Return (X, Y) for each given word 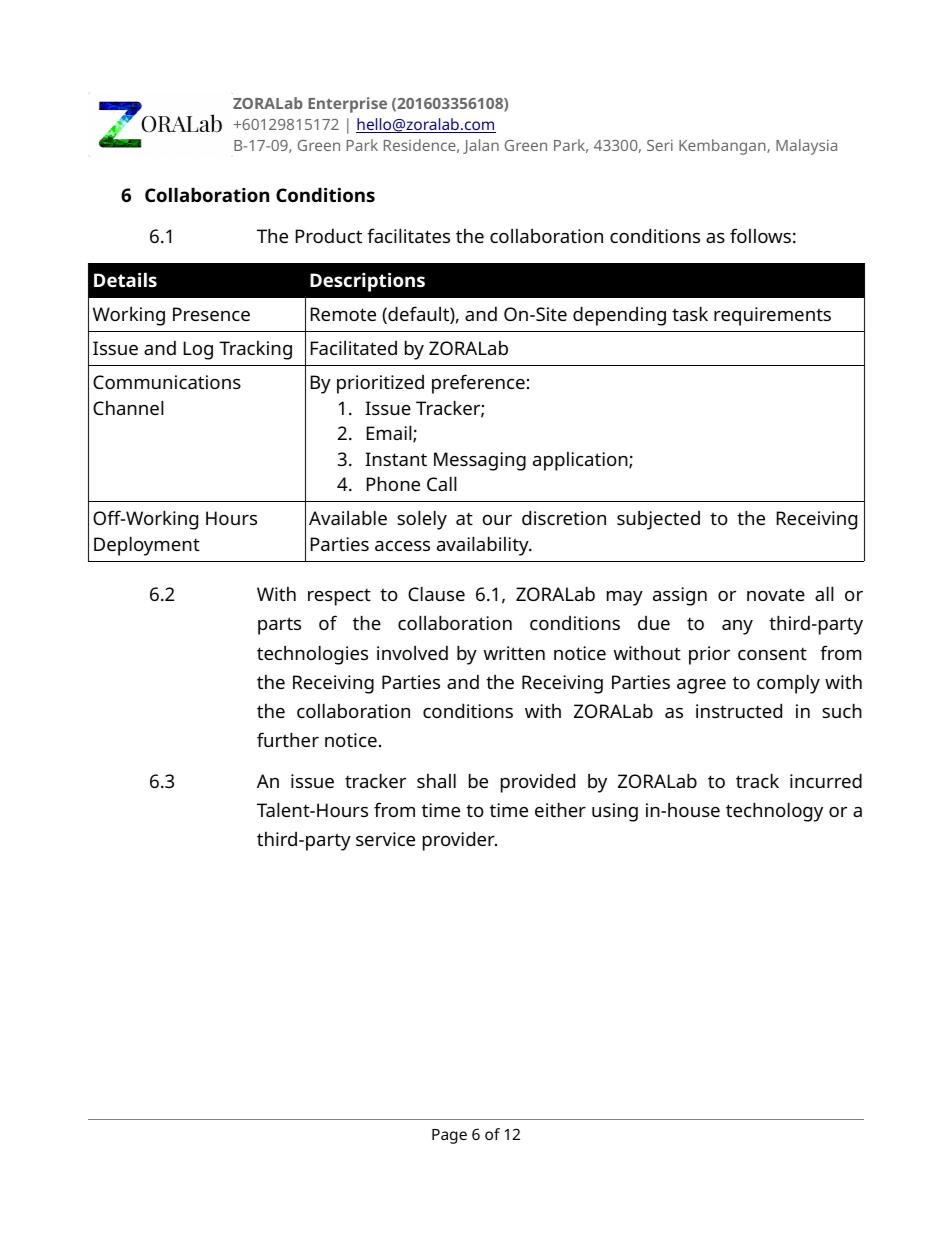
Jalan (481, 146)
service (385, 839)
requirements (772, 316)
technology (774, 812)
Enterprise (347, 105)
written (514, 653)
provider (460, 841)
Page (449, 1136)
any (737, 627)
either (560, 809)
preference (478, 384)
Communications (167, 382)
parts (279, 626)
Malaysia (806, 147)
